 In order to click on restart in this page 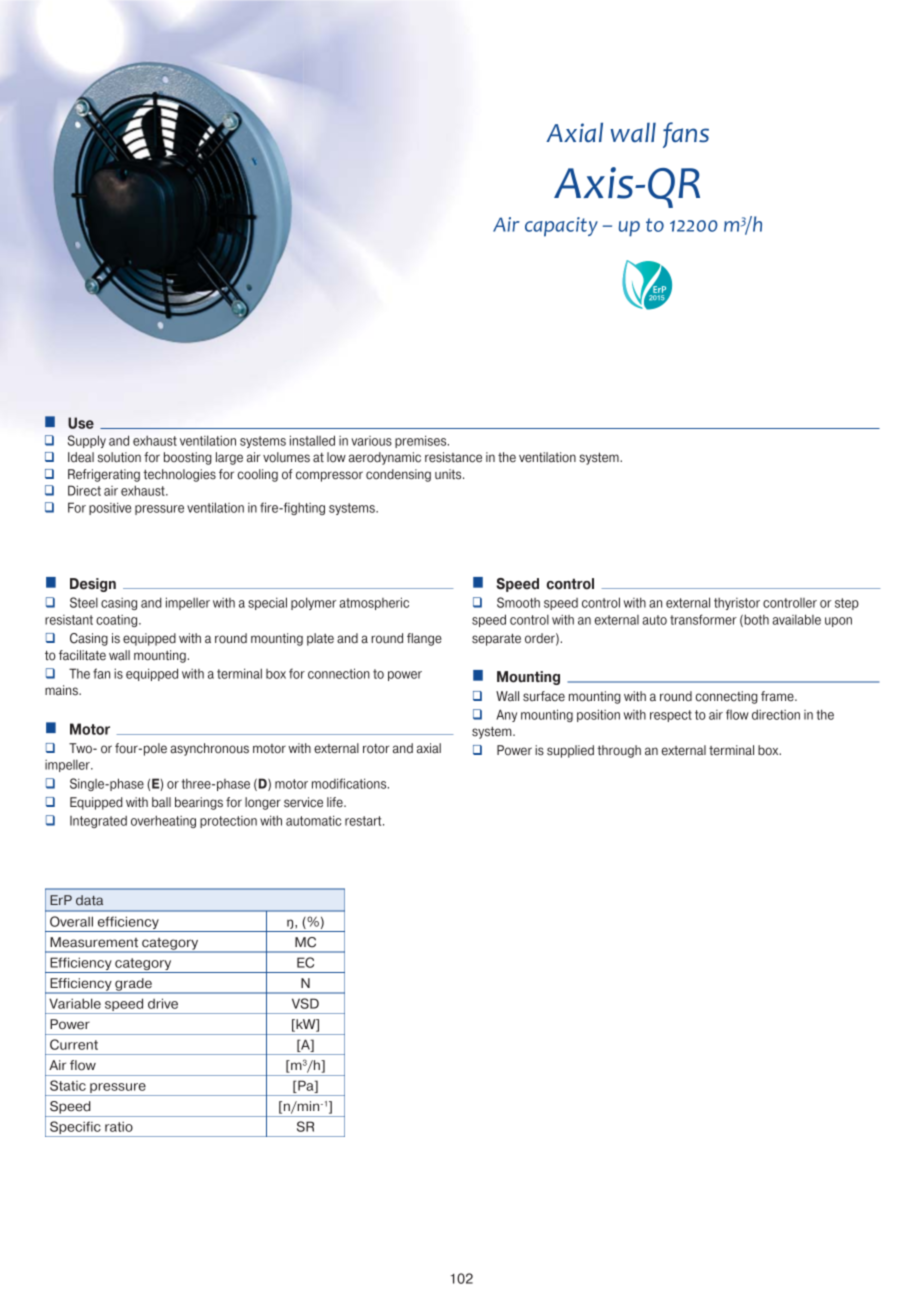, I will do `click(364, 821)`.
